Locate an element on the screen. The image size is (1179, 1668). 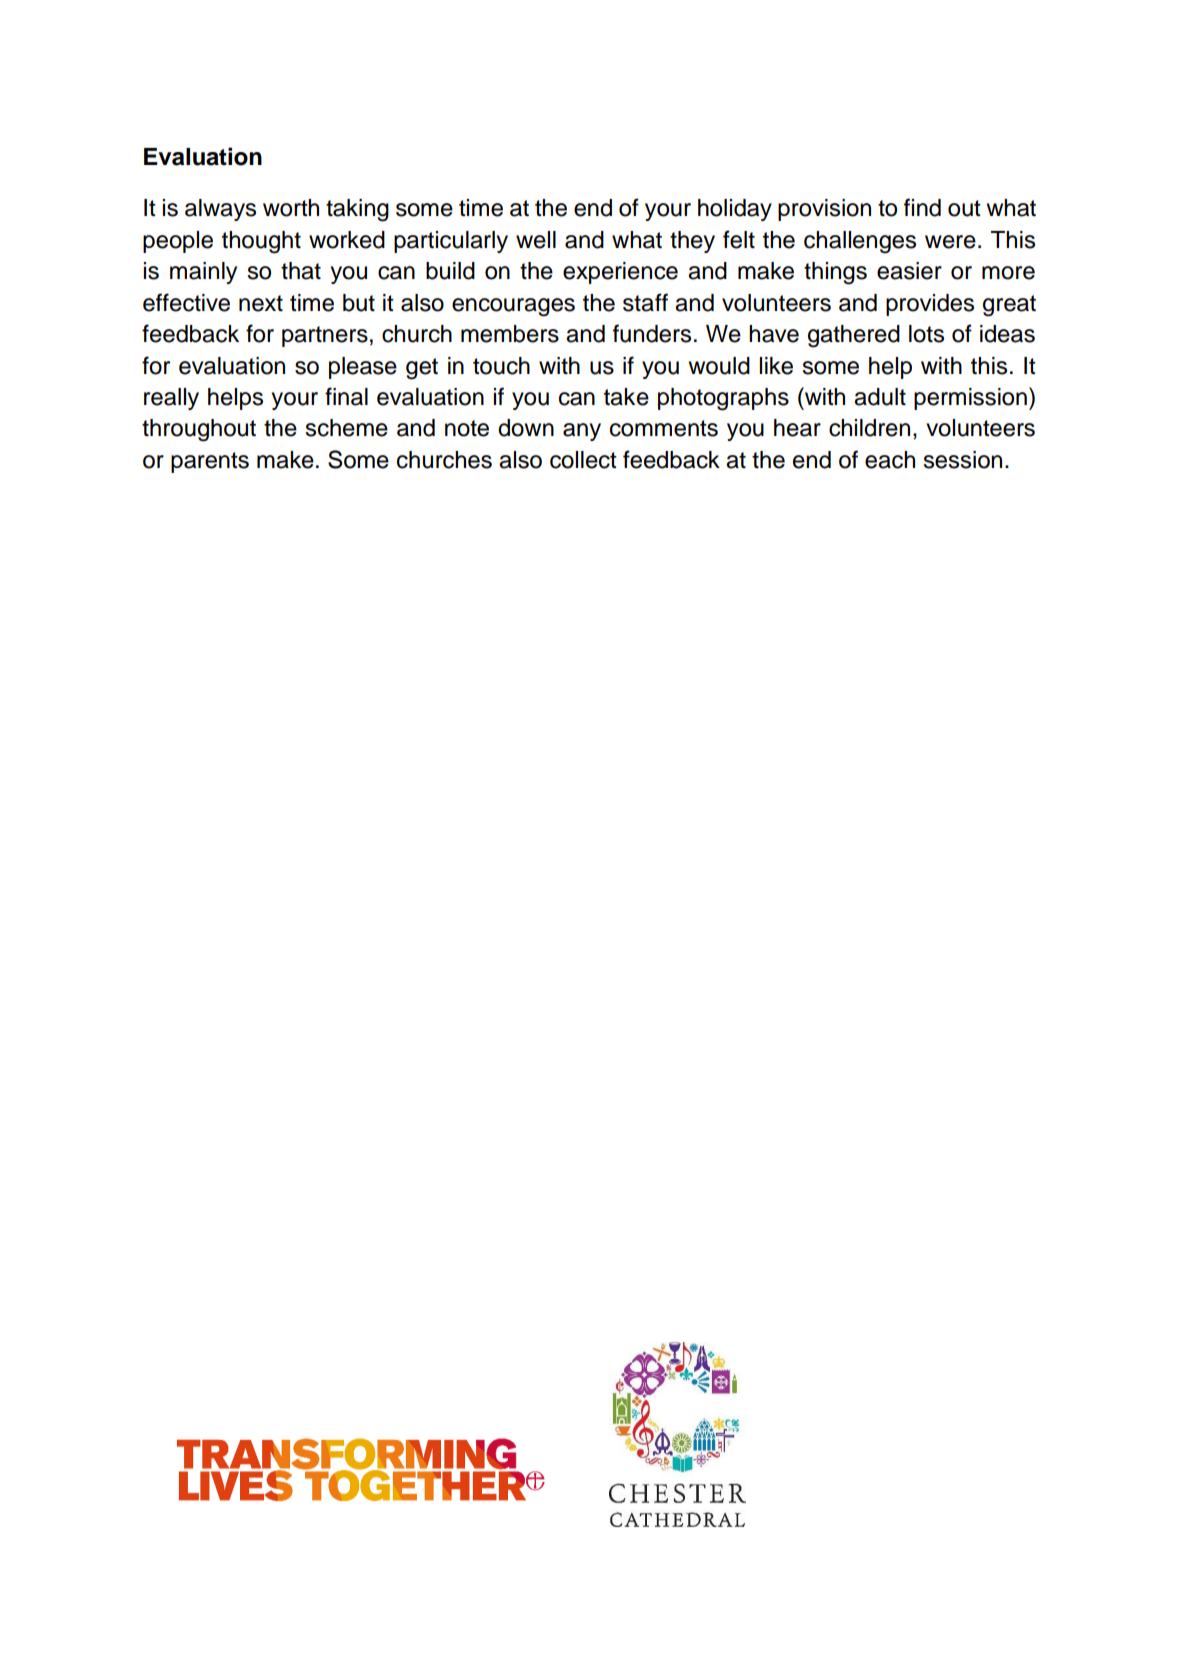
collect is located at coordinates (583, 460).
